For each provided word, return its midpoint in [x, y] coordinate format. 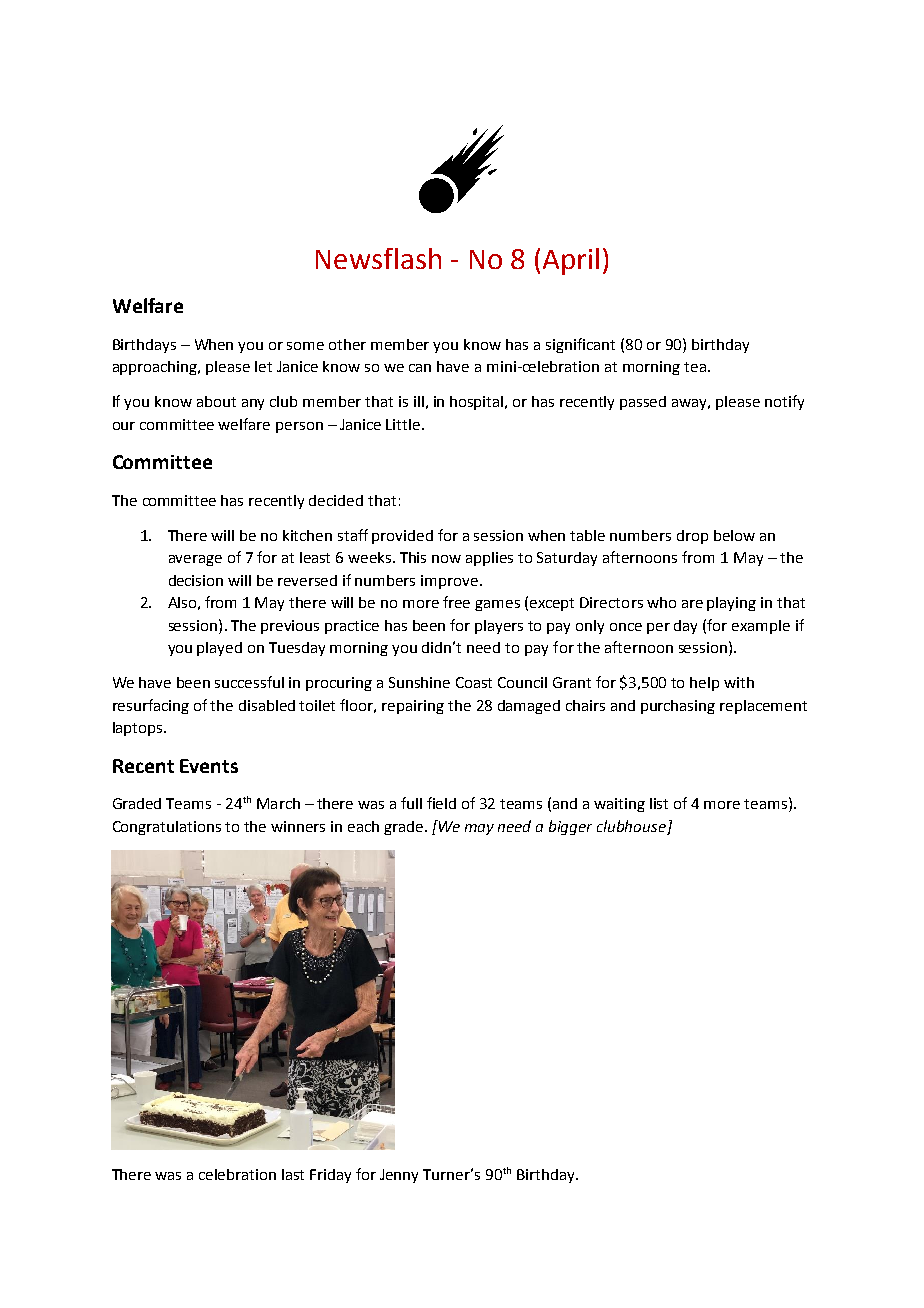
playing [731, 604]
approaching [156, 368]
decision [196, 580]
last [293, 1174]
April [571, 261]
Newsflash [378, 258]
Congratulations [167, 828]
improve [449, 582]
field [441, 803]
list [659, 803]
